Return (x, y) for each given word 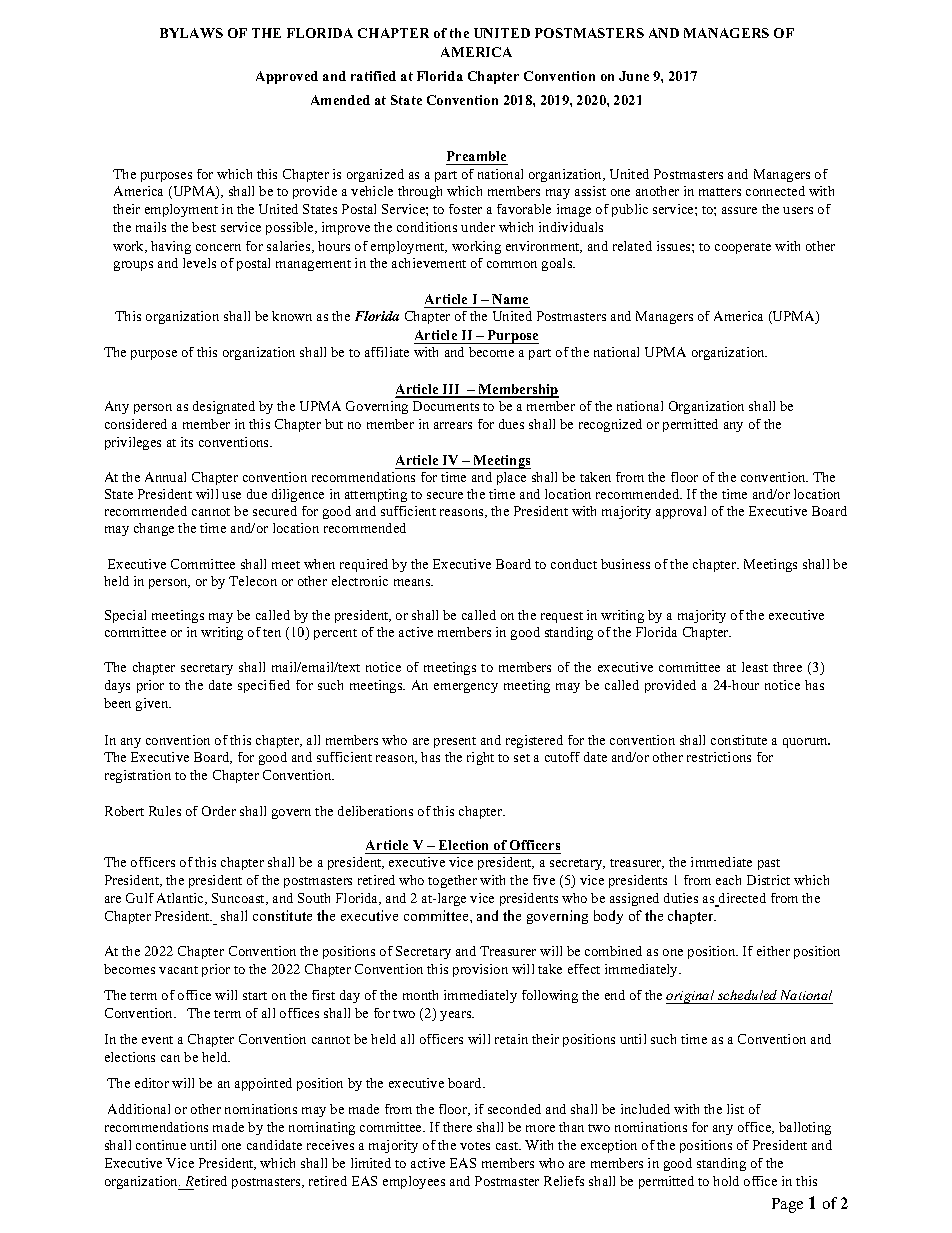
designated (224, 407)
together (452, 881)
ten (272, 633)
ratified (373, 76)
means (413, 582)
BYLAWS (191, 33)
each (728, 880)
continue (161, 1145)
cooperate (743, 248)
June (634, 76)
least (755, 667)
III (451, 390)
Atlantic (181, 899)
